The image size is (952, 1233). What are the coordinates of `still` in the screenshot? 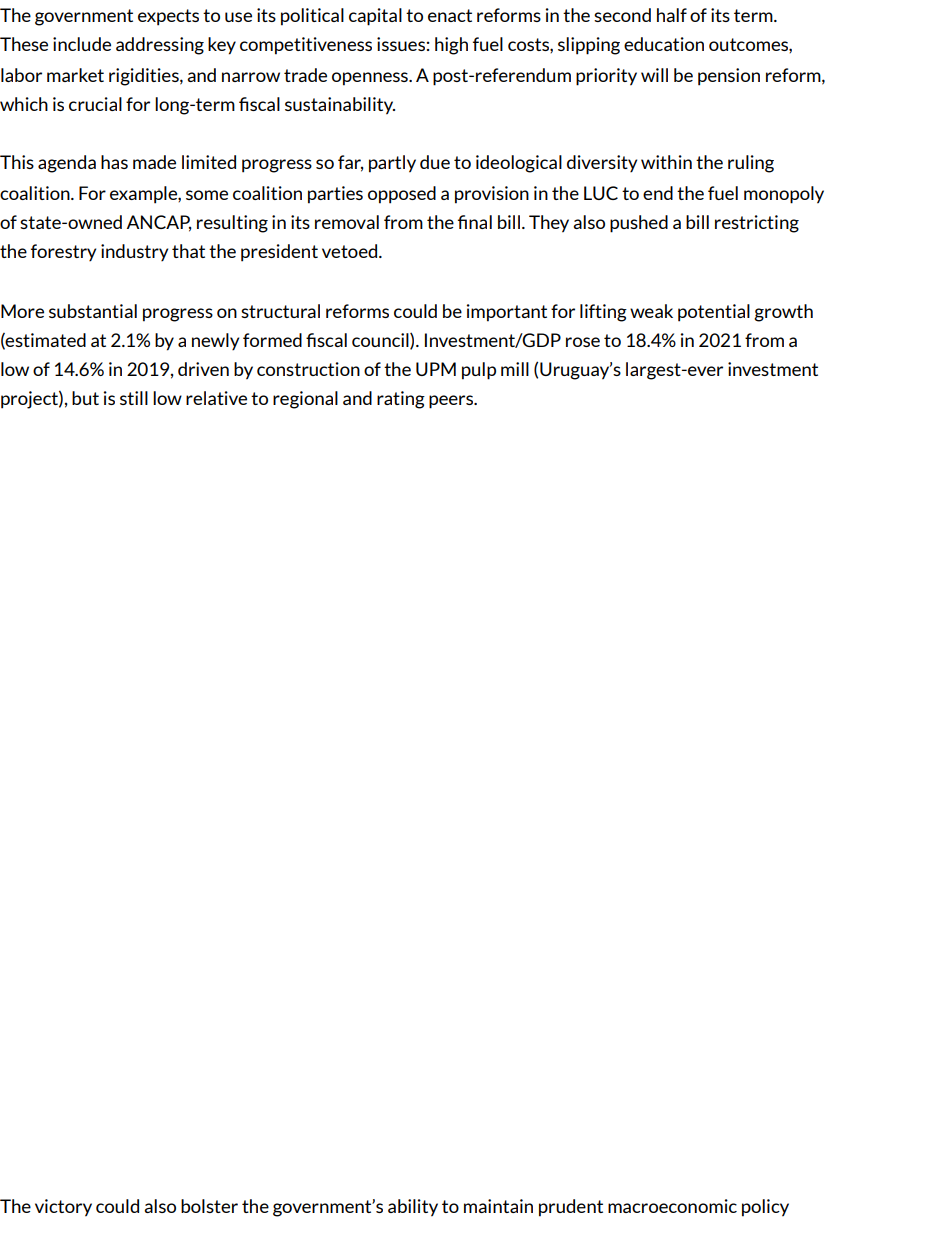 It's located at (134, 398).
